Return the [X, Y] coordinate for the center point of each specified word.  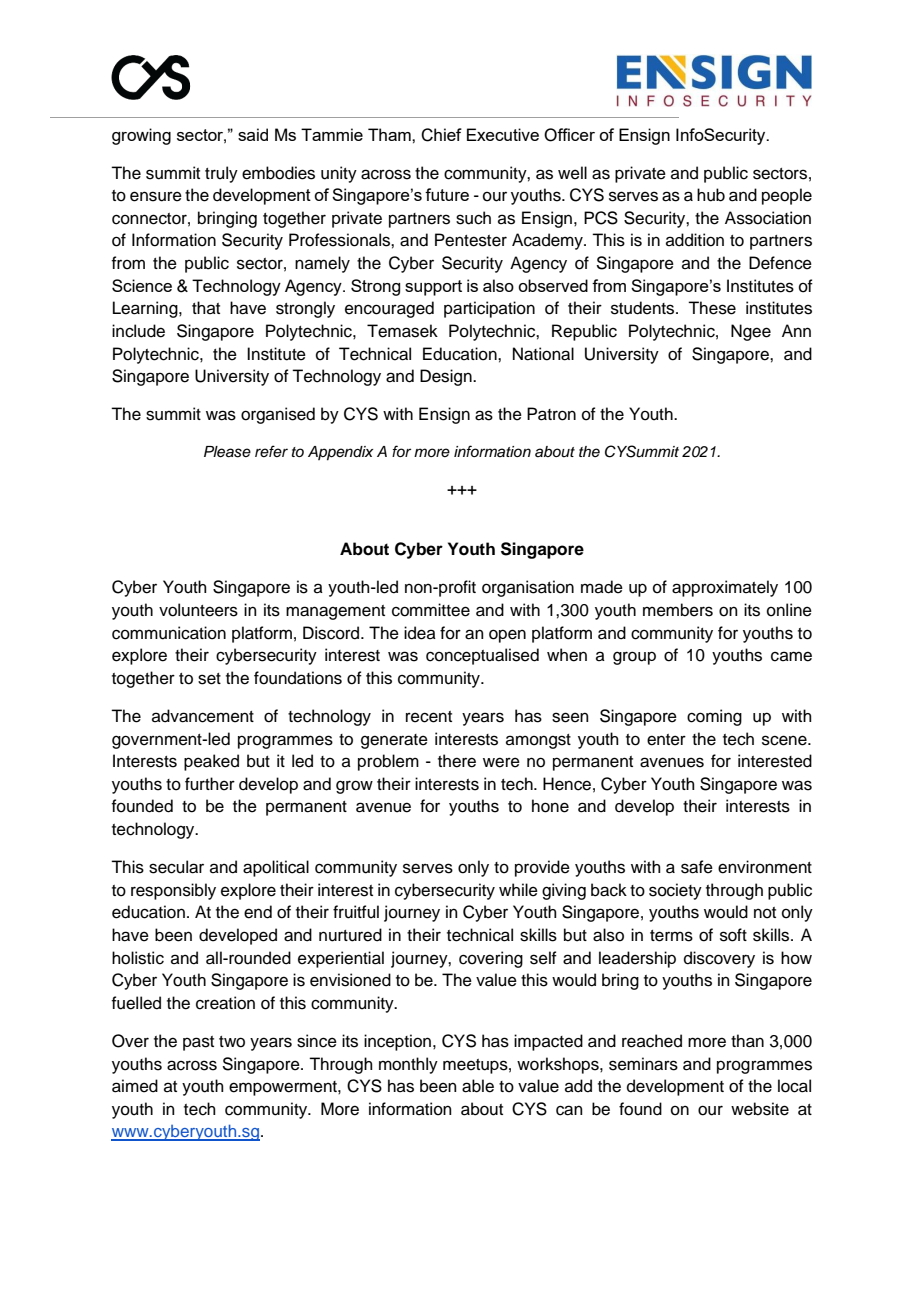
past [198, 1043]
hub [711, 195]
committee [431, 610]
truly [221, 174]
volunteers [198, 610]
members [678, 610]
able [478, 1086]
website [760, 1109]
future [447, 194]
